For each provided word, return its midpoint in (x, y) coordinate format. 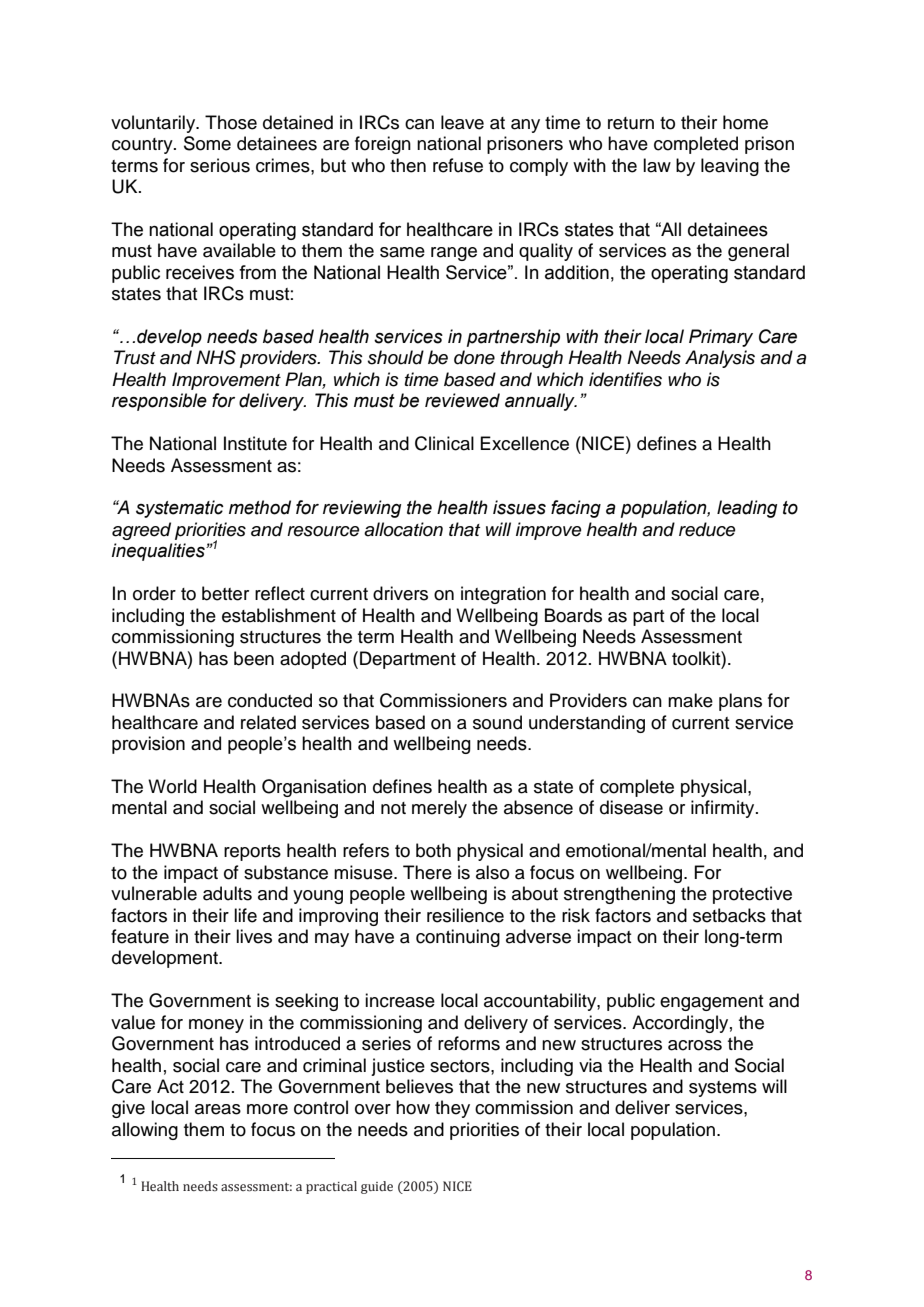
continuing (458, 938)
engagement (711, 1003)
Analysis (720, 359)
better (225, 593)
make (690, 700)
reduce (707, 529)
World (172, 786)
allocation (403, 529)
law (657, 165)
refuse (458, 165)
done (474, 357)
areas (218, 1109)
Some (207, 143)
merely (439, 809)
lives (254, 936)
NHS (216, 357)
